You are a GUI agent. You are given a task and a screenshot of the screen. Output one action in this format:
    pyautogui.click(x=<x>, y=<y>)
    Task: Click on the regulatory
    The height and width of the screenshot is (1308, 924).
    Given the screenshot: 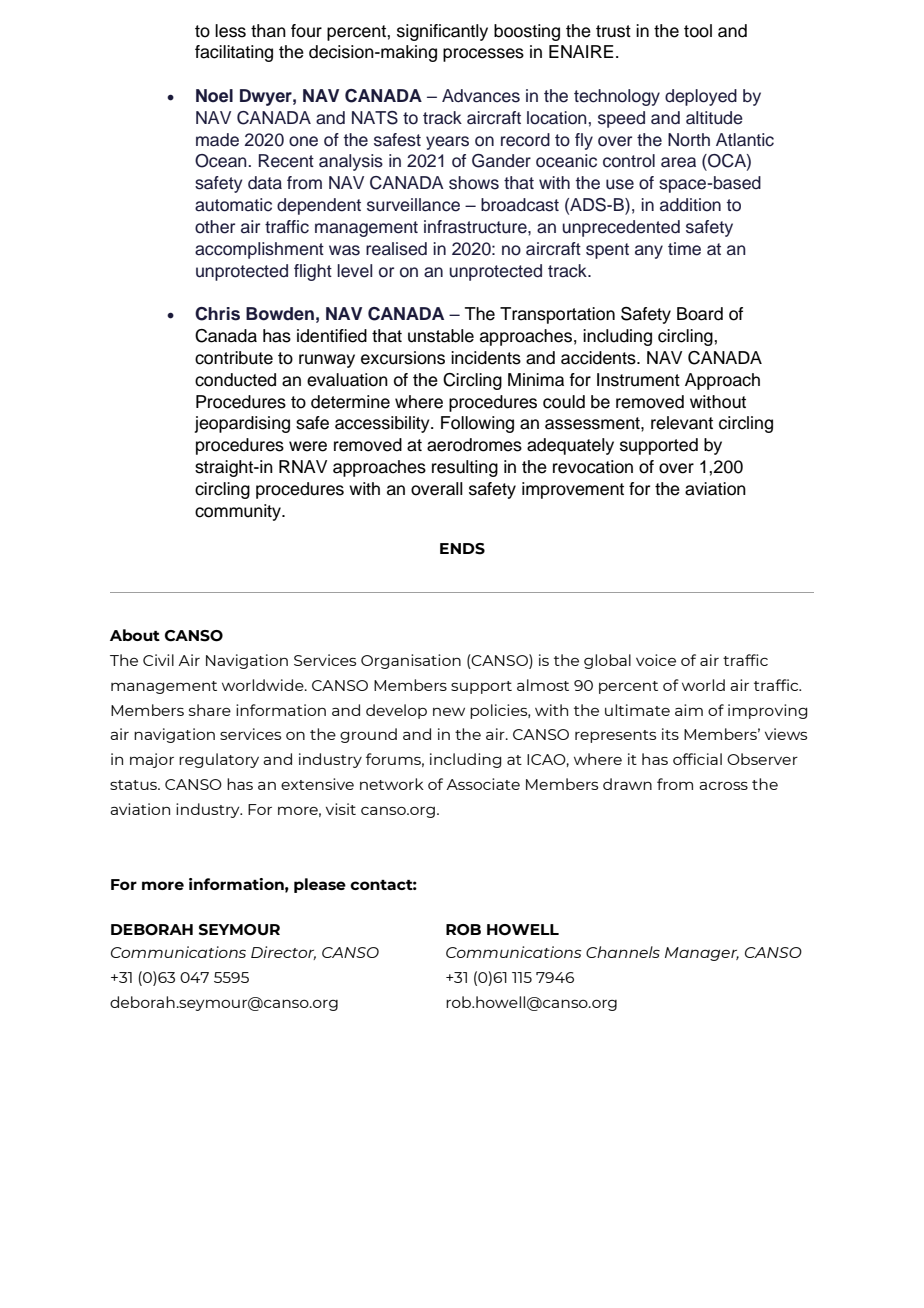 What is the action you would take?
    pyautogui.click(x=219, y=760)
